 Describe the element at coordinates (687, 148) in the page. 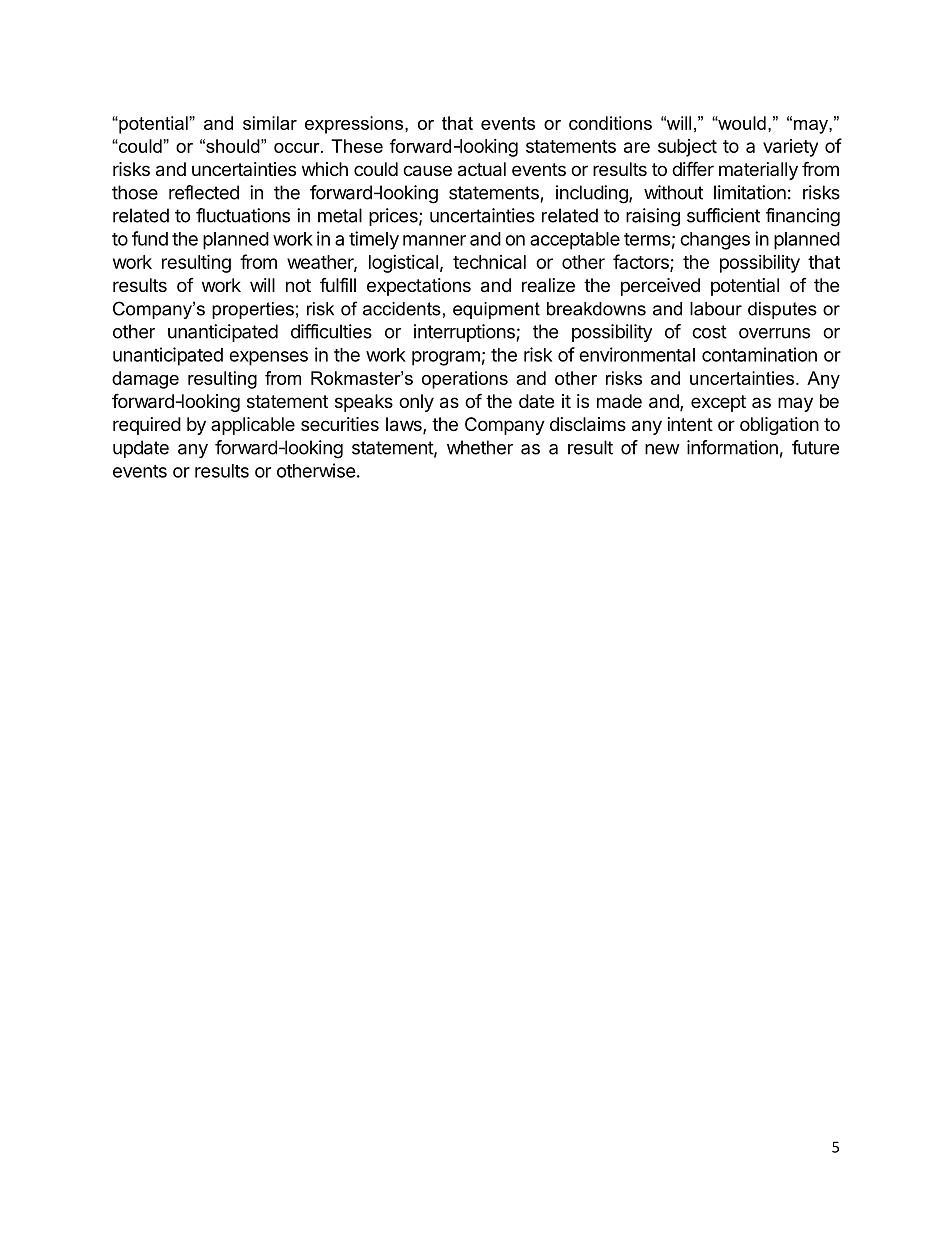

I see `subject` at that location.
